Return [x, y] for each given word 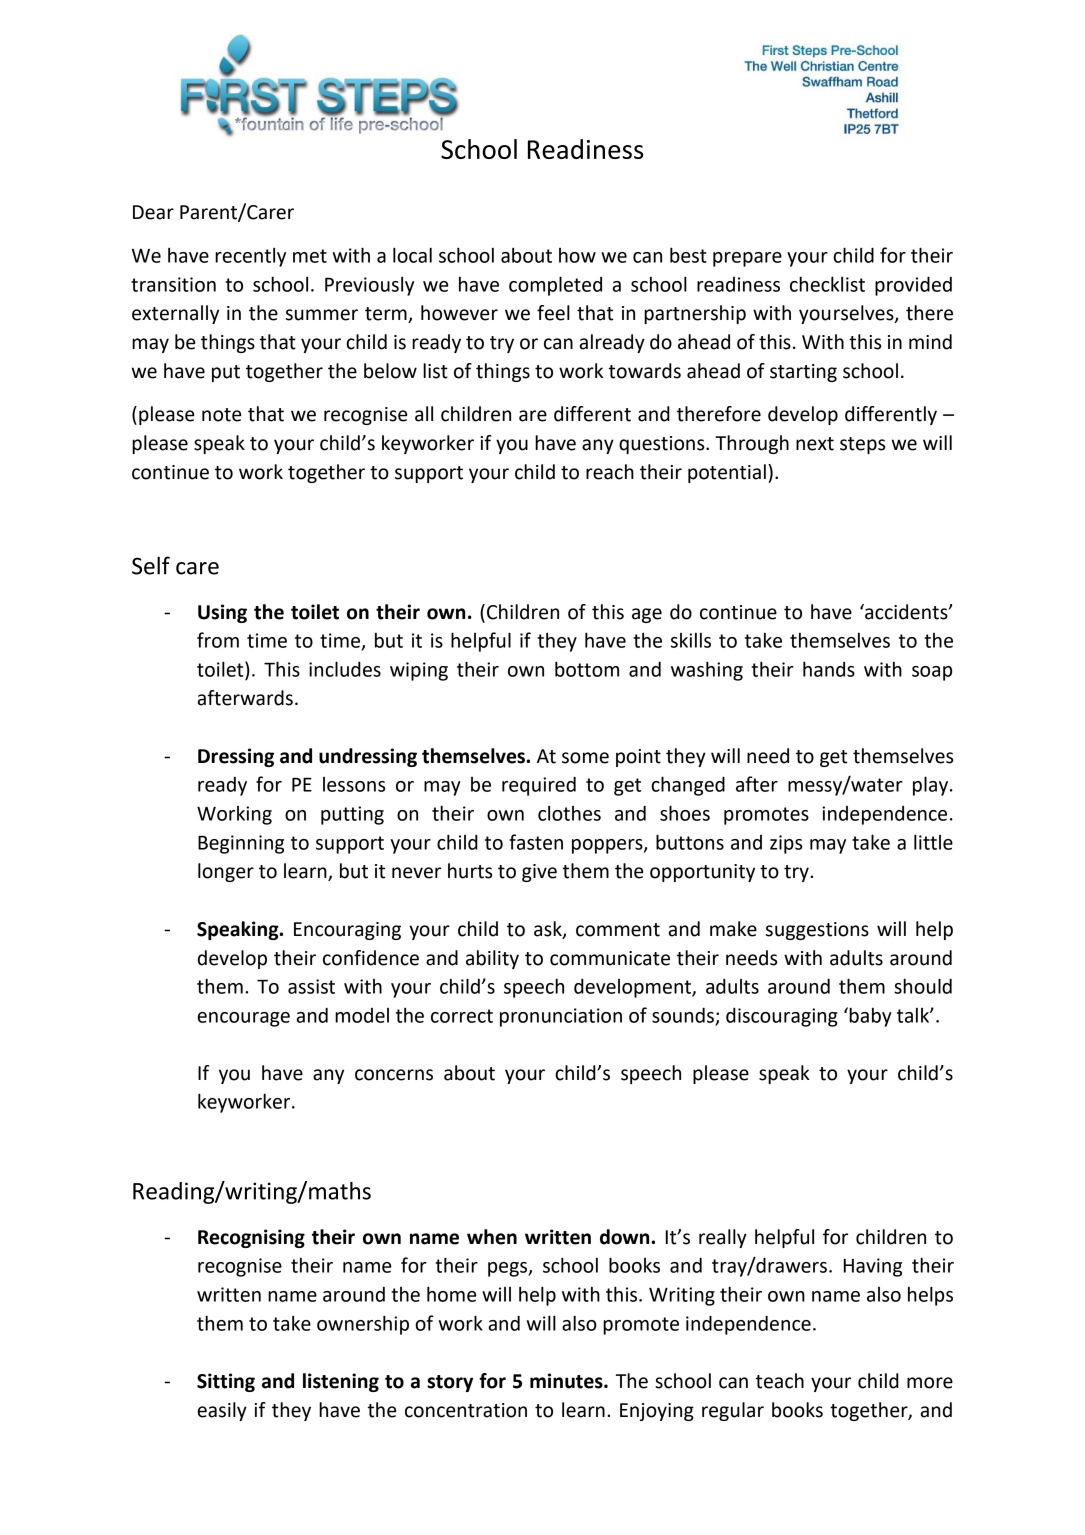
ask [549, 930]
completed [555, 286]
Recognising [251, 1238]
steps [862, 445]
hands [829, 669]
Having [873, 1267]
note [221, 415]
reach [610, 472]
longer [226, 872]
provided [913, 286]
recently [250, 257]
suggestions [817, 931]
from [218, 640]
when [492, 1237]
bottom [587, 669]
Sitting [226, 1382]
